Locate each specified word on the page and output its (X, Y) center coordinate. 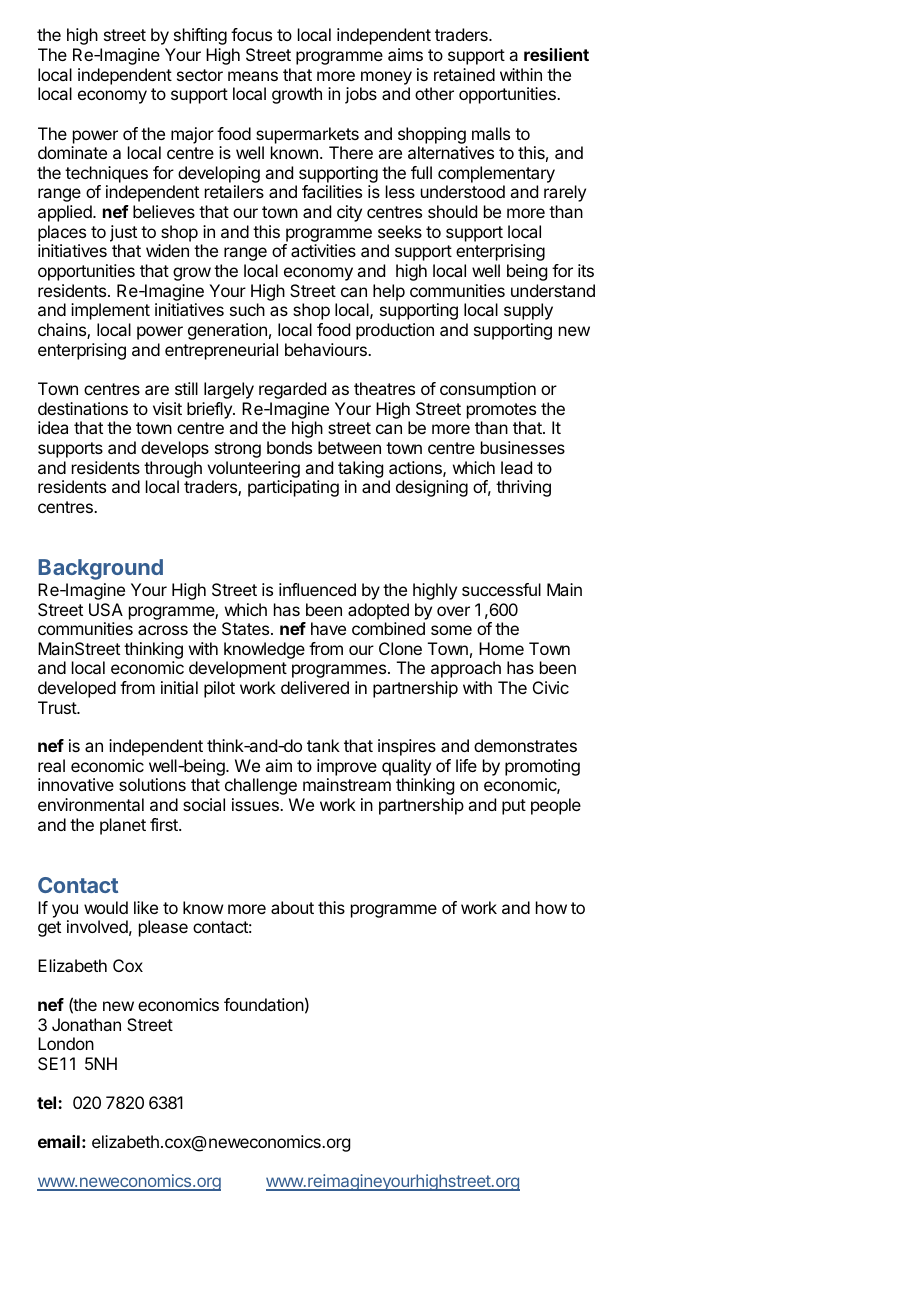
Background (100, 569)
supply (528, 311)
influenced (317, 589)
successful (501, 589)
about (292, 907)
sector (200, 75)
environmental (91, 804)
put (514, 807)
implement (110, 311)
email (59, 1141)
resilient (556, 54)
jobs (361, 95)
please (163, 928)
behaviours (327, 349)
